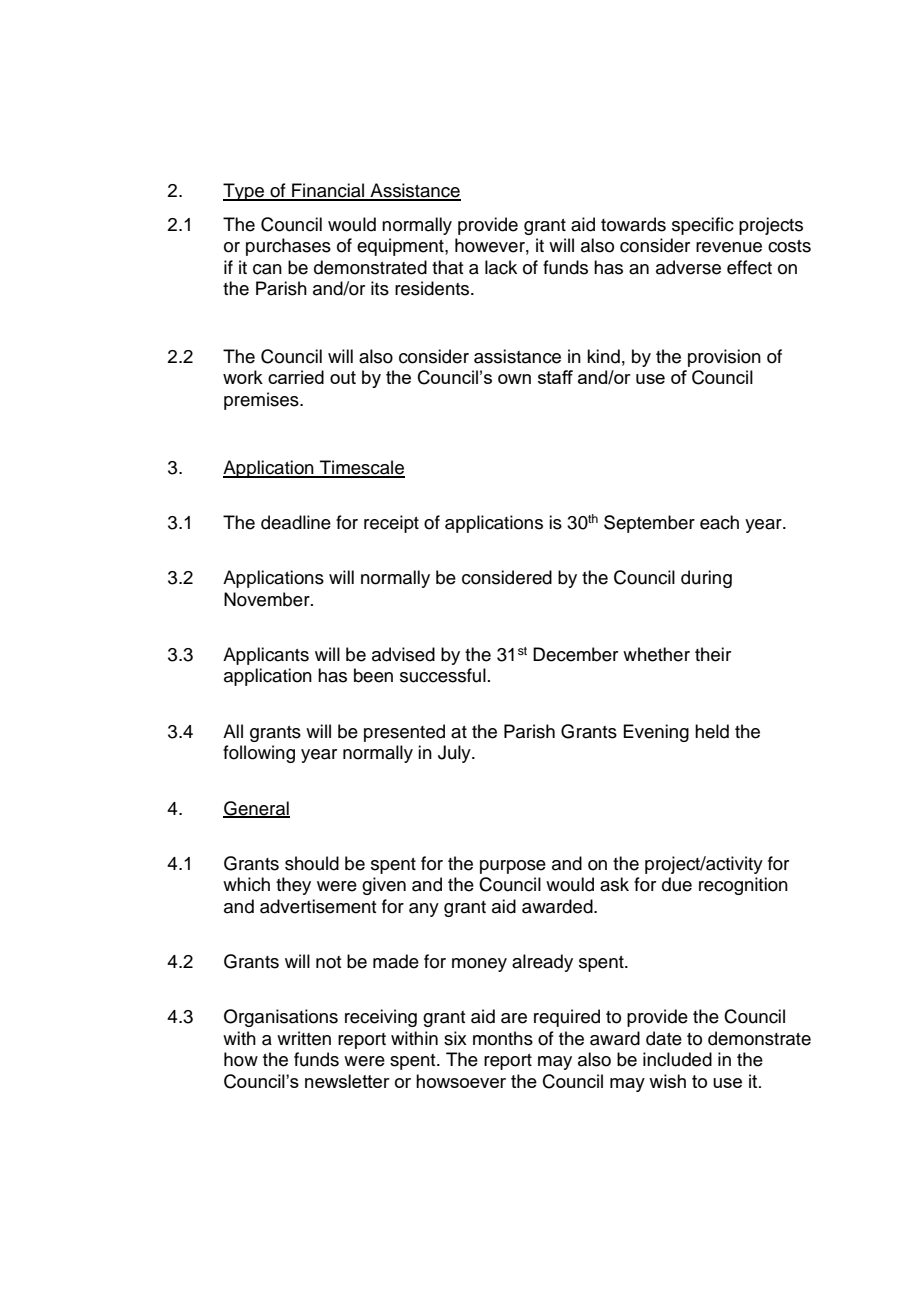  What do you see at coordinates (712, 731) in the screenshot?
I see `held` at bounding box center [712, 731].
